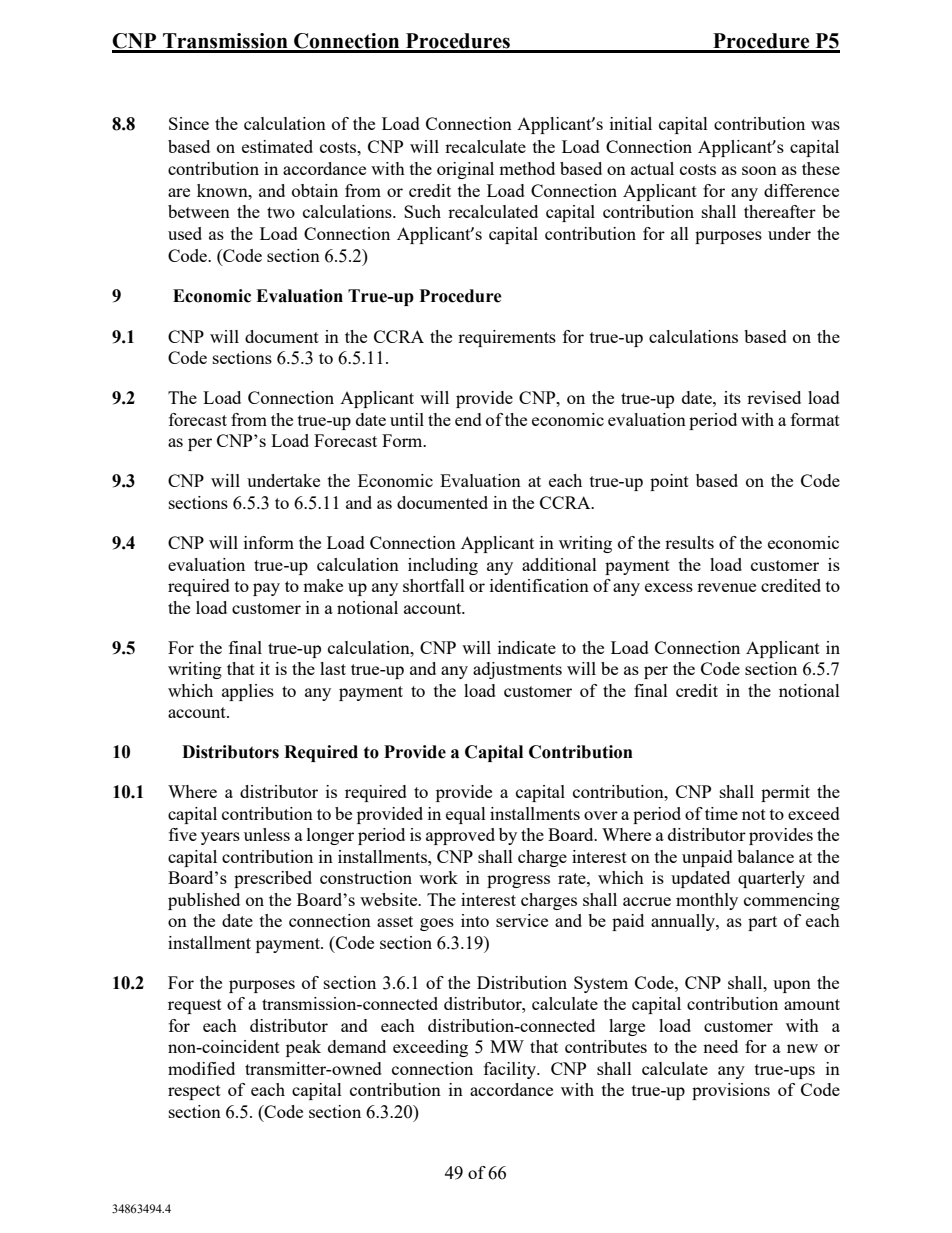 The width and height of the screenshot is (952, 1233). Describe the element at coordinates (323, 585) in the screenshot. I see `make` at that location.
